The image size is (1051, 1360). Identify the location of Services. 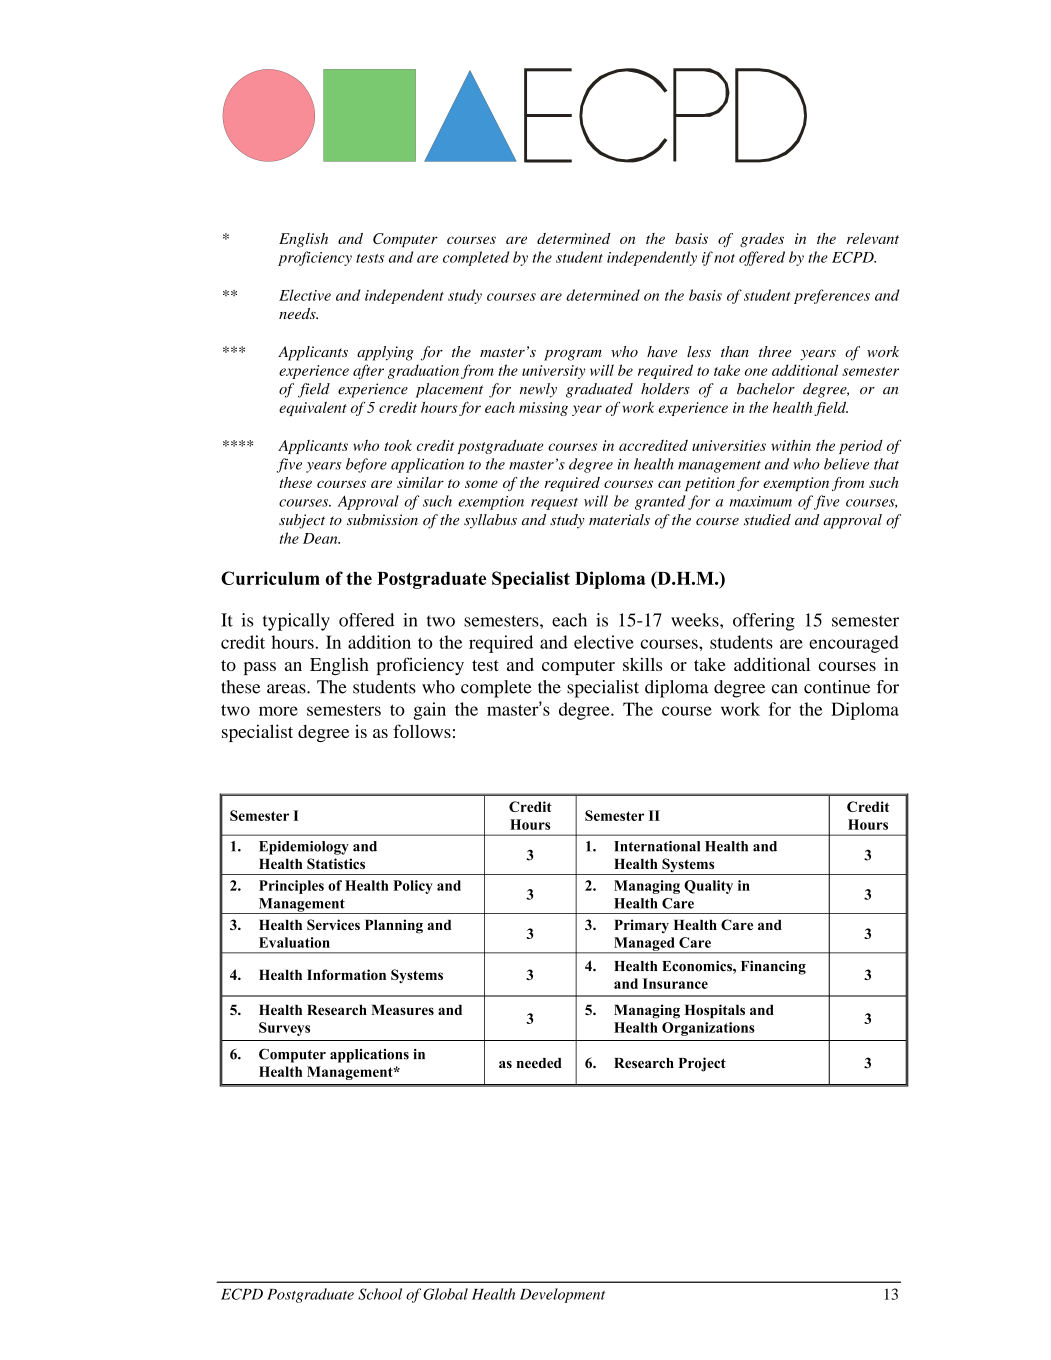
(333, 924).
